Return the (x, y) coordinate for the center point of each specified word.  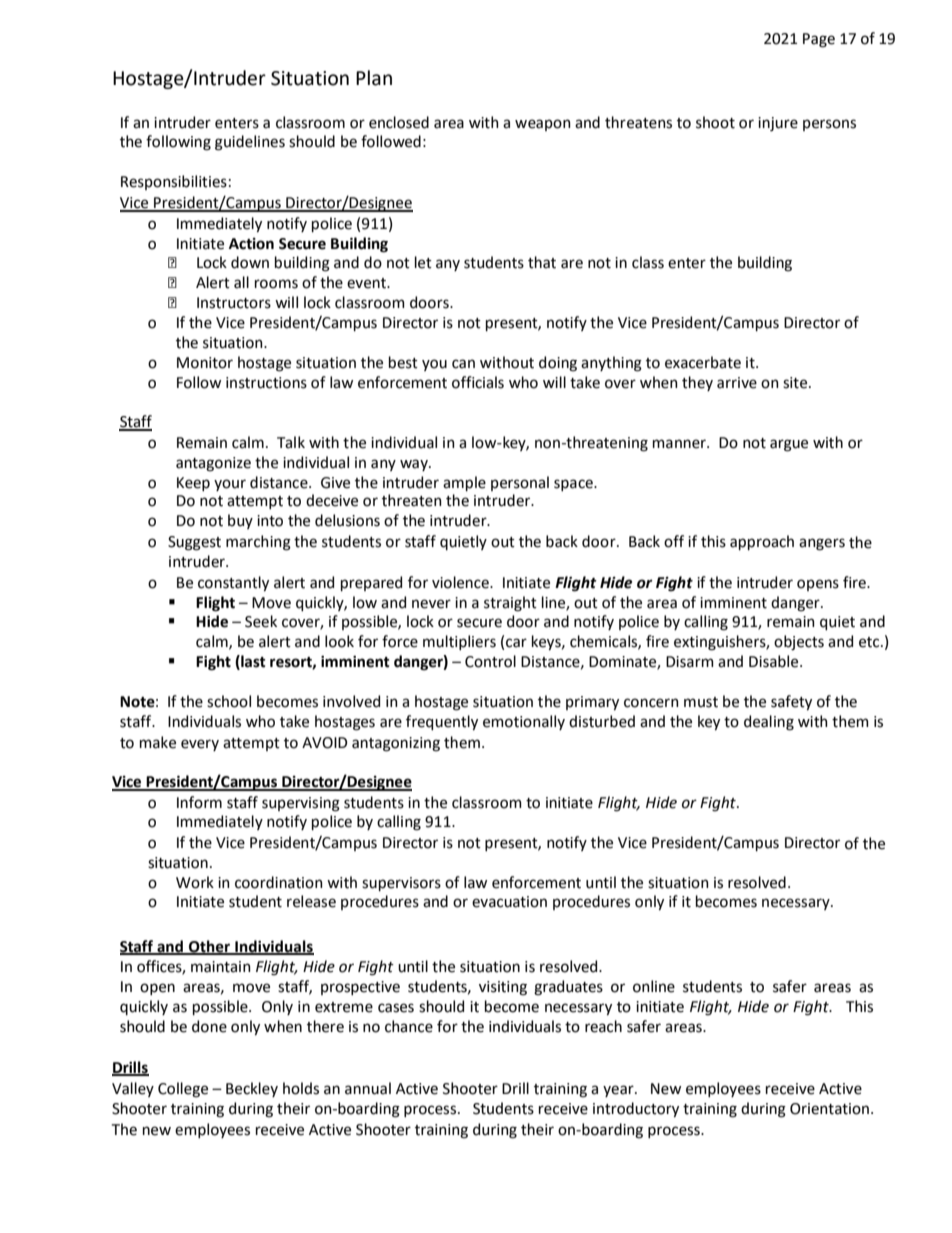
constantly (233, 583)
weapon (543, 125)
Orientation (829, 1109)
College (183, 1090)
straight (510, 604)
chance (409, 1026)
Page (819, 40)
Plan (374, 78)
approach (762, 542)
